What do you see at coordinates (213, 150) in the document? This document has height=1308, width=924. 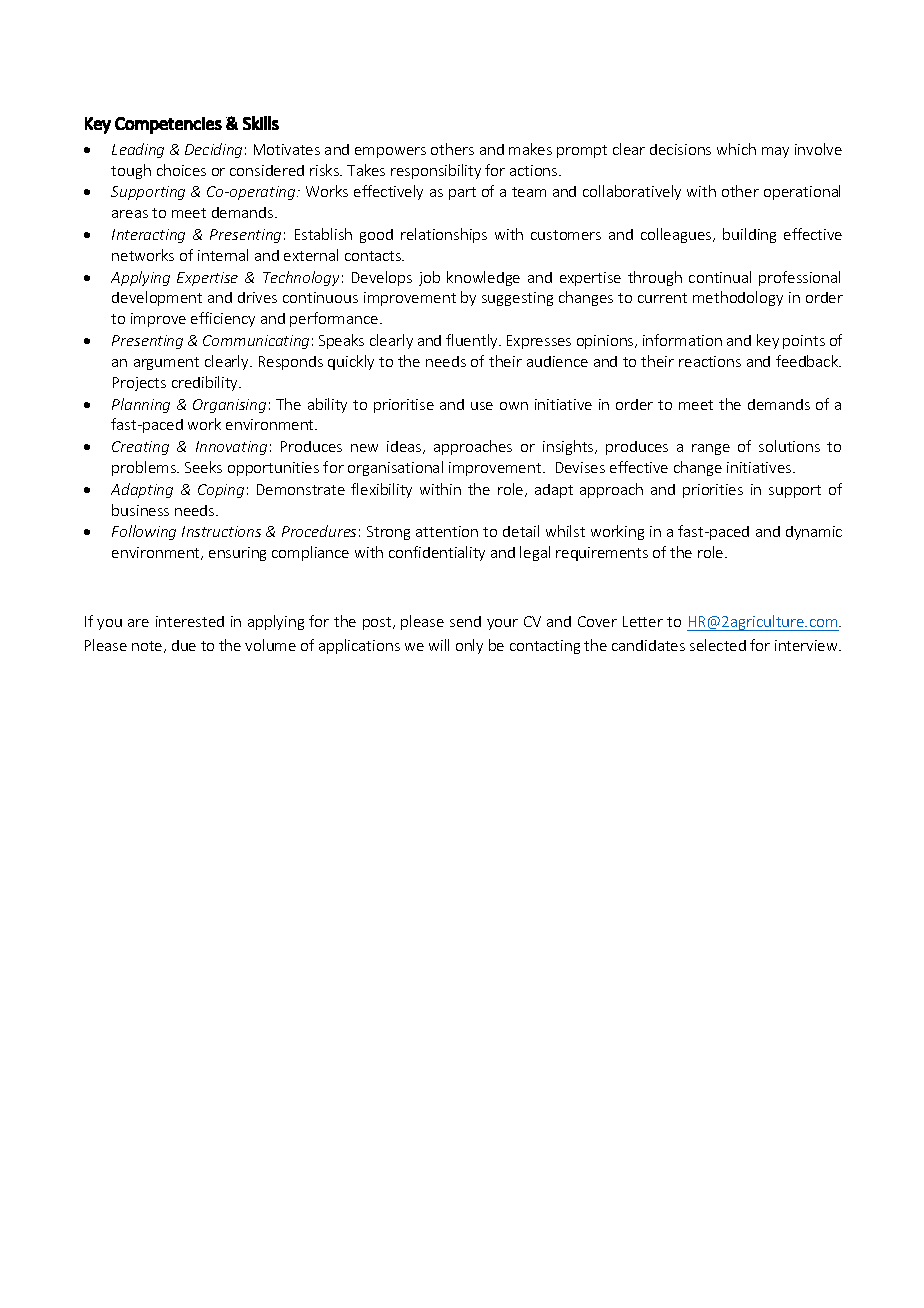 I see `Deciding` at bounding box center [213, 150].
